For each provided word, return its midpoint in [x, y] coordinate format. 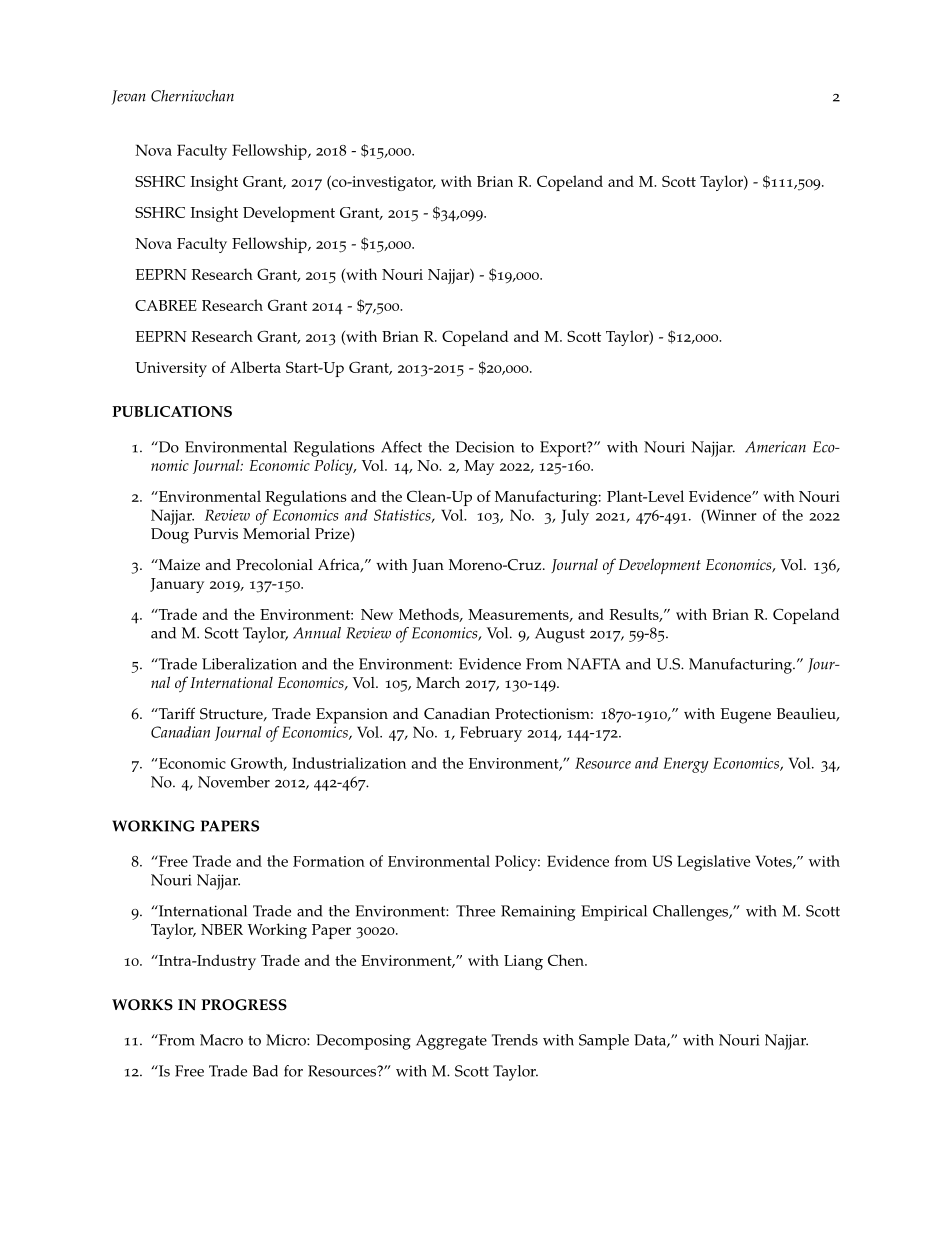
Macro [221, 1040]
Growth [258, 764]
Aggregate [451, 1042]
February [491, 734]
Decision [484, 447]
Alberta [255, 367]
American [775, 447]
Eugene [745, 716]
